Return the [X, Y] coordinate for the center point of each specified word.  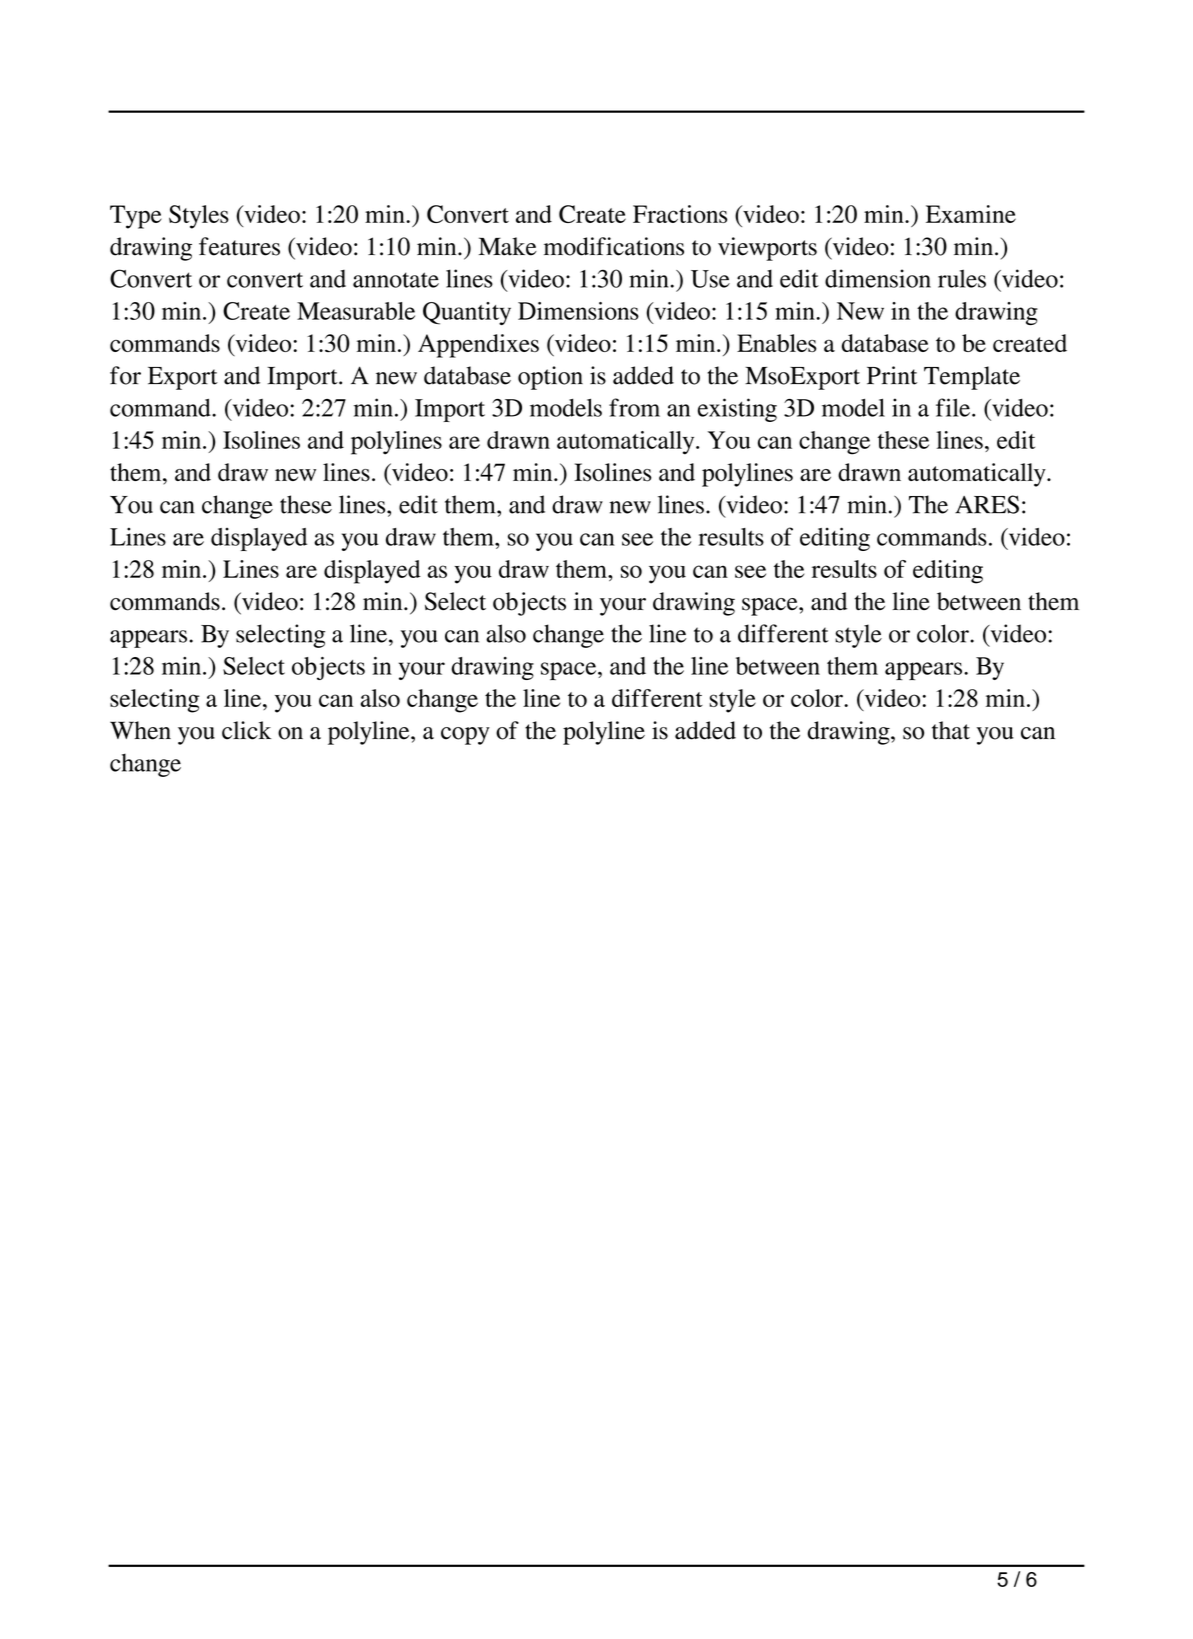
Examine [971, 214]
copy [465, 736]
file [953, 407]
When [140, 730]
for [125, 375]
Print [892, 375]
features [239, 246]
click [246, 730]
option [550, 378]
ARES [987, 504]
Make [508, 246]
